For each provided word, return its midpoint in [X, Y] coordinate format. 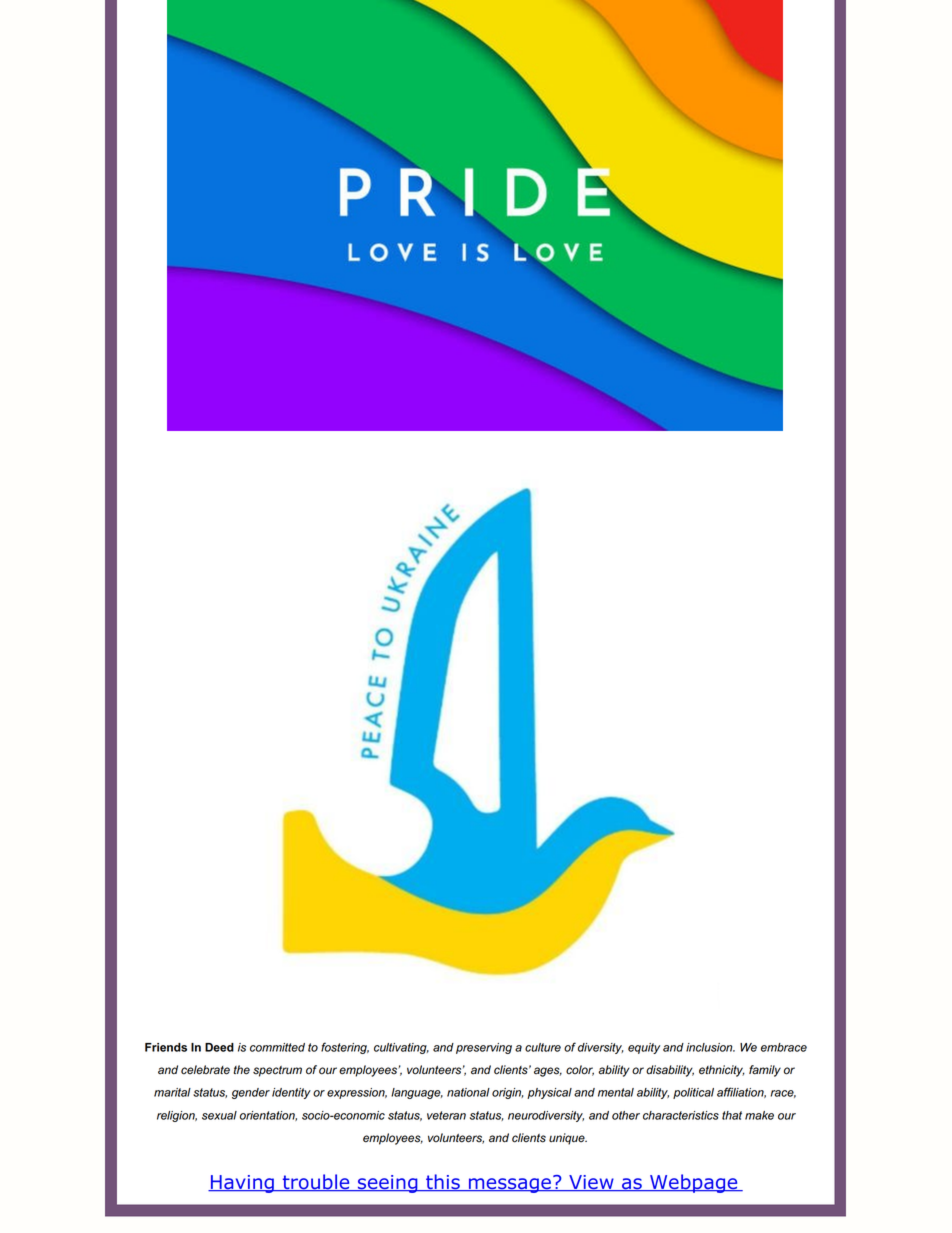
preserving [484, 1048]
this [443, 1183]
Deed [219, 1047]
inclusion [710, 1047]
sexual [219, 1115]
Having [242, 1184]
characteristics [681, 1115]
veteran [446, 1115]
